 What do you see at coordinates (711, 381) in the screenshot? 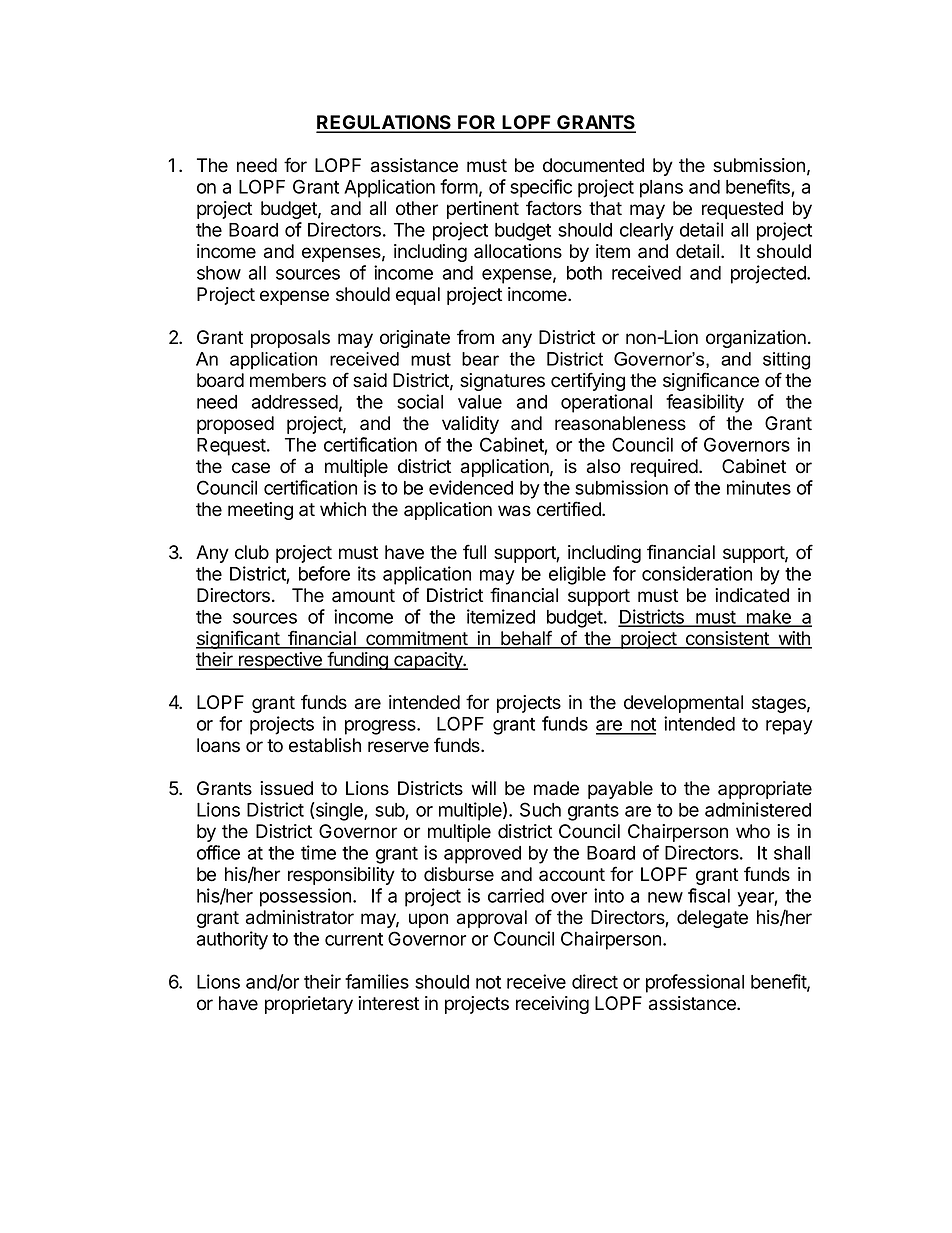
I see `significance` at bounding box center [711, 381].
